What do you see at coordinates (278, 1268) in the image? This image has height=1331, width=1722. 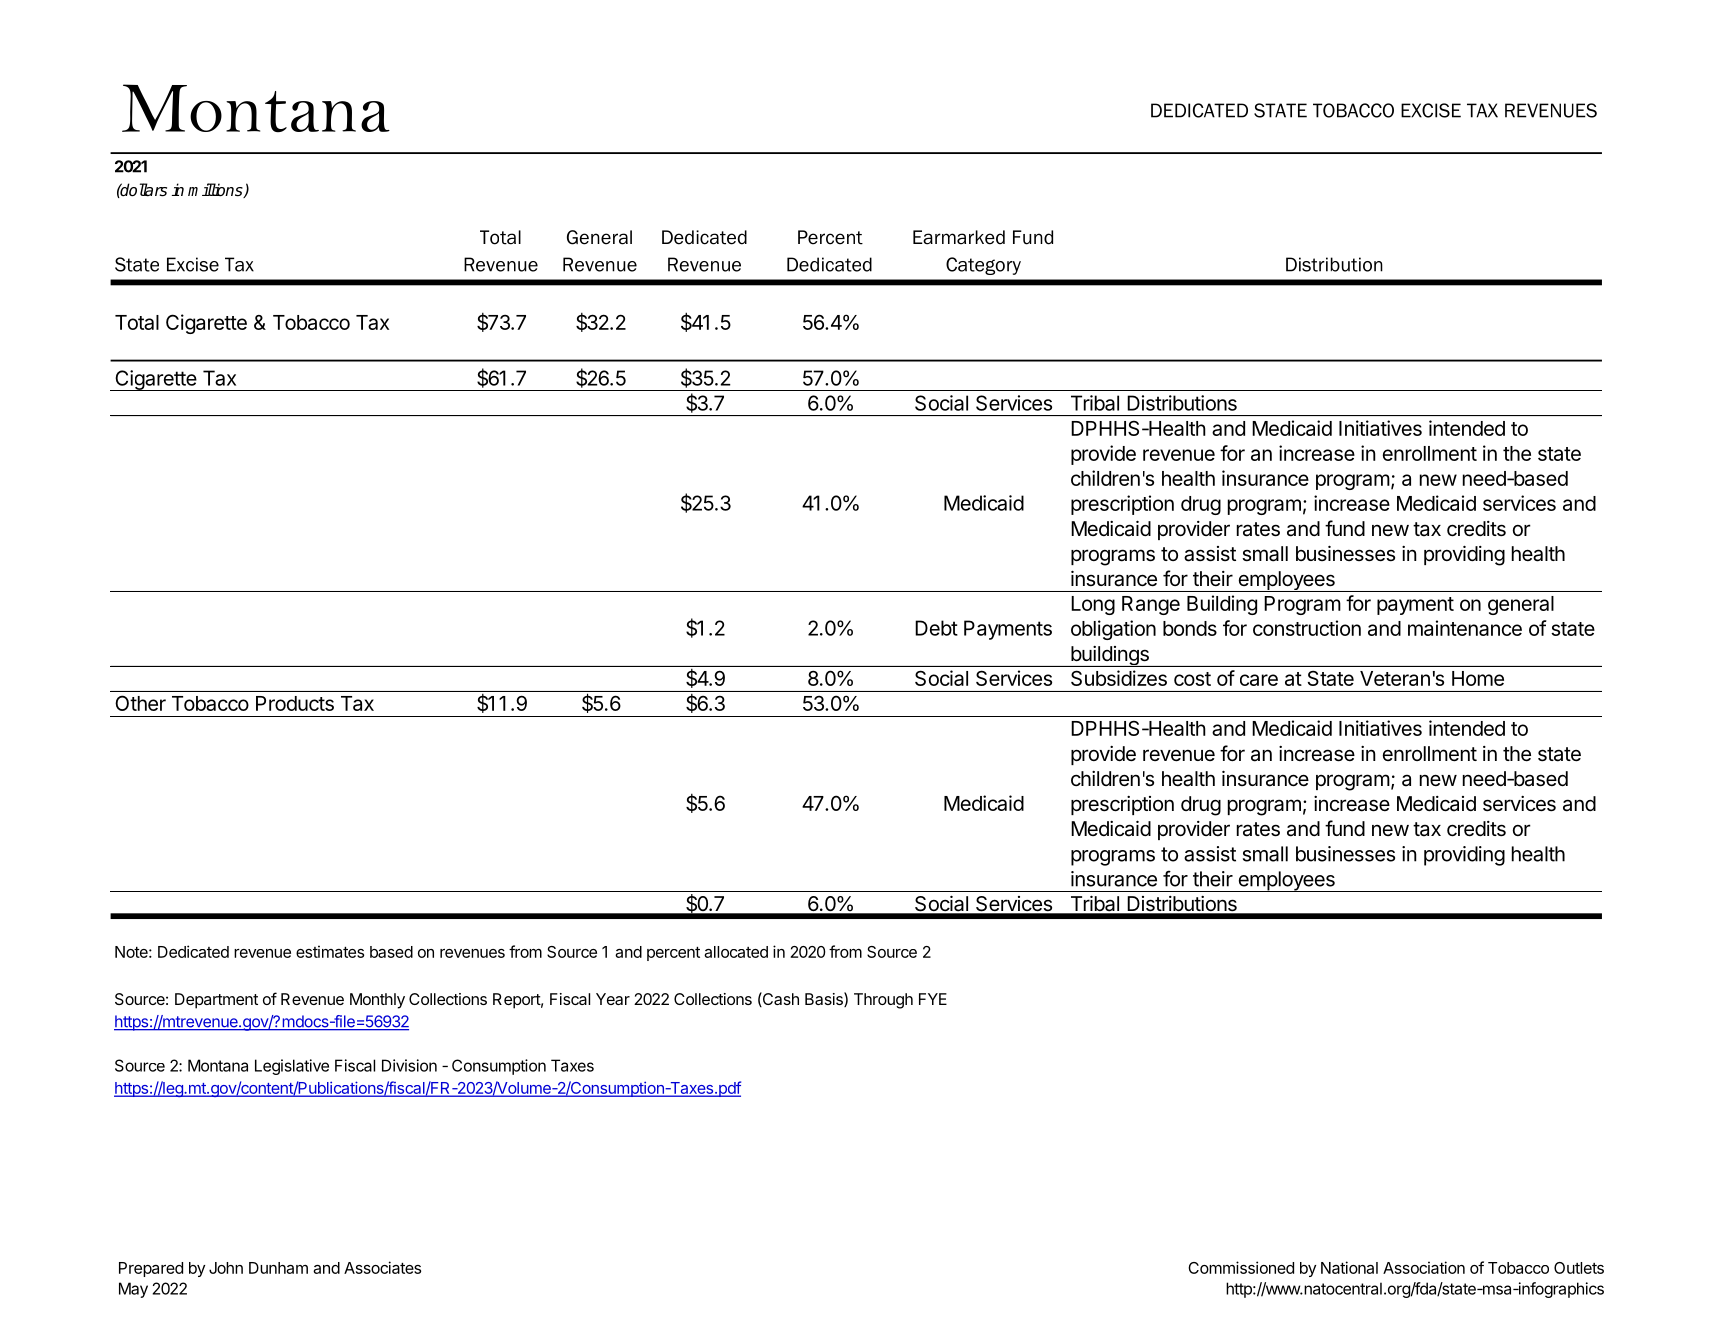 I see `Dunham` at bounding box center [278, 1268].
